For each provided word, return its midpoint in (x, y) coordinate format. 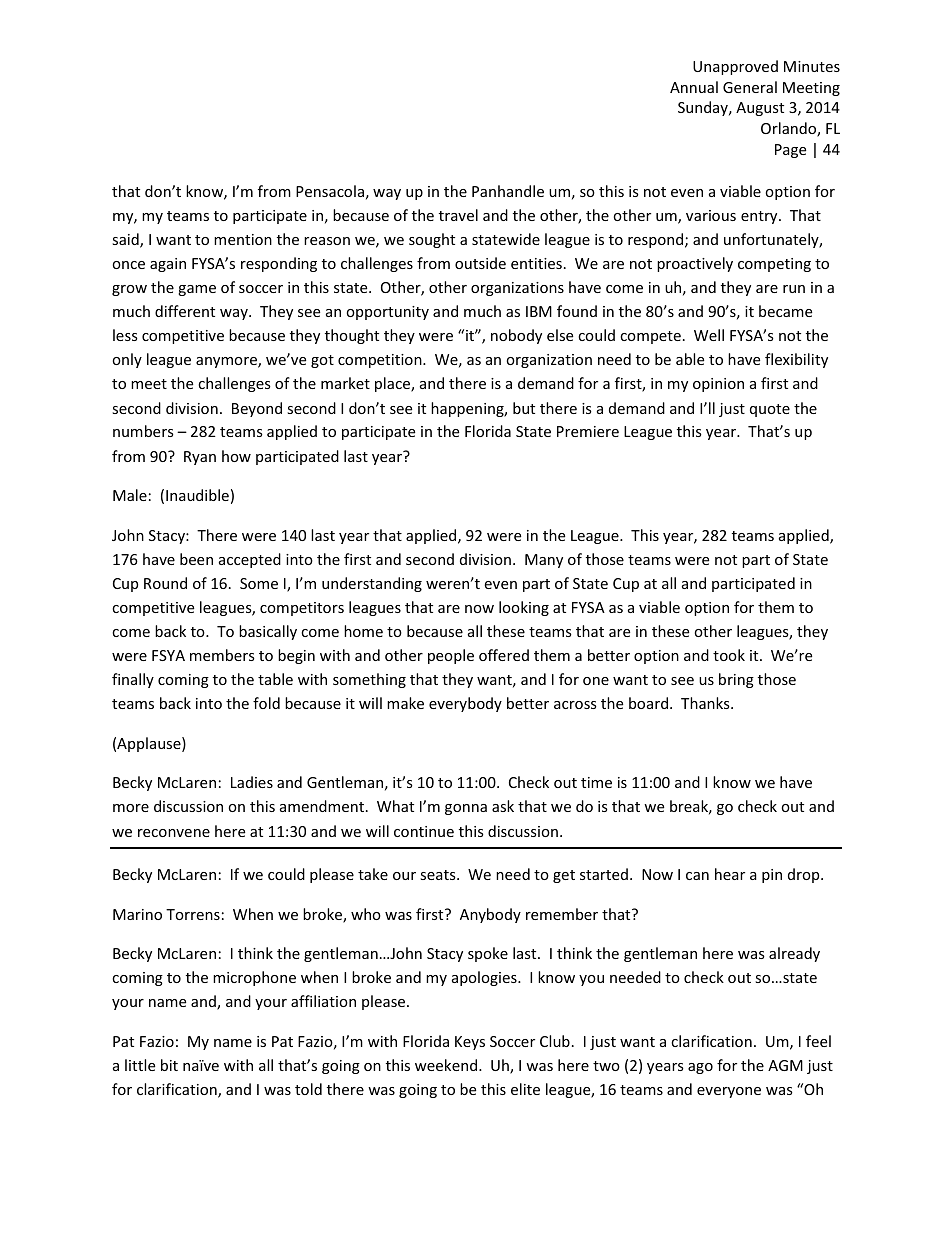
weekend (447, 1065)
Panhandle (508, 191)
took (729, 655)
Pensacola (330, 191)
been (196, 559)
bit (169, 1065)
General (750, 87)
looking (524, 608)
